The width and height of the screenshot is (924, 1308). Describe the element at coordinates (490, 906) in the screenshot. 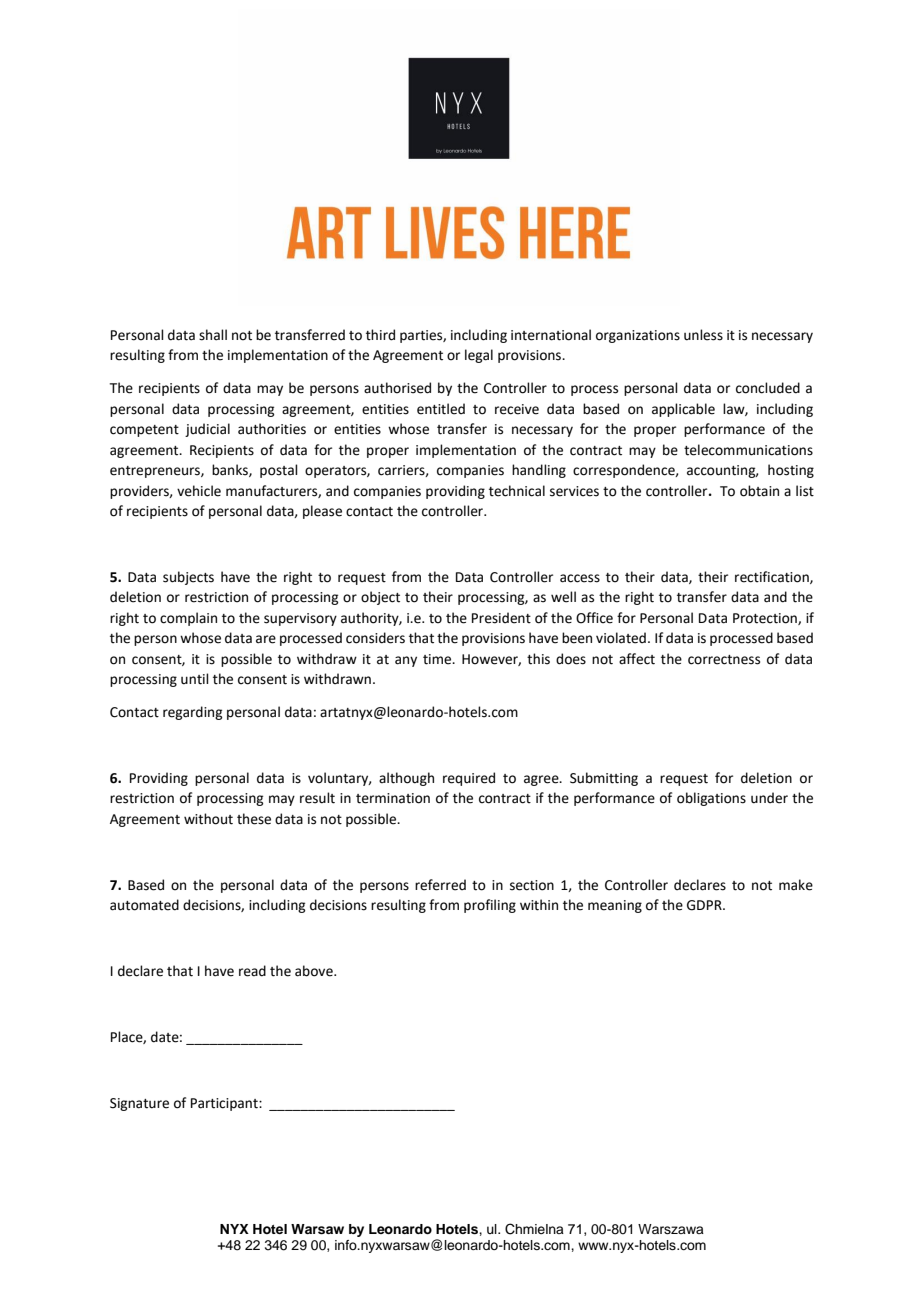

I see `profiling` at that location.
